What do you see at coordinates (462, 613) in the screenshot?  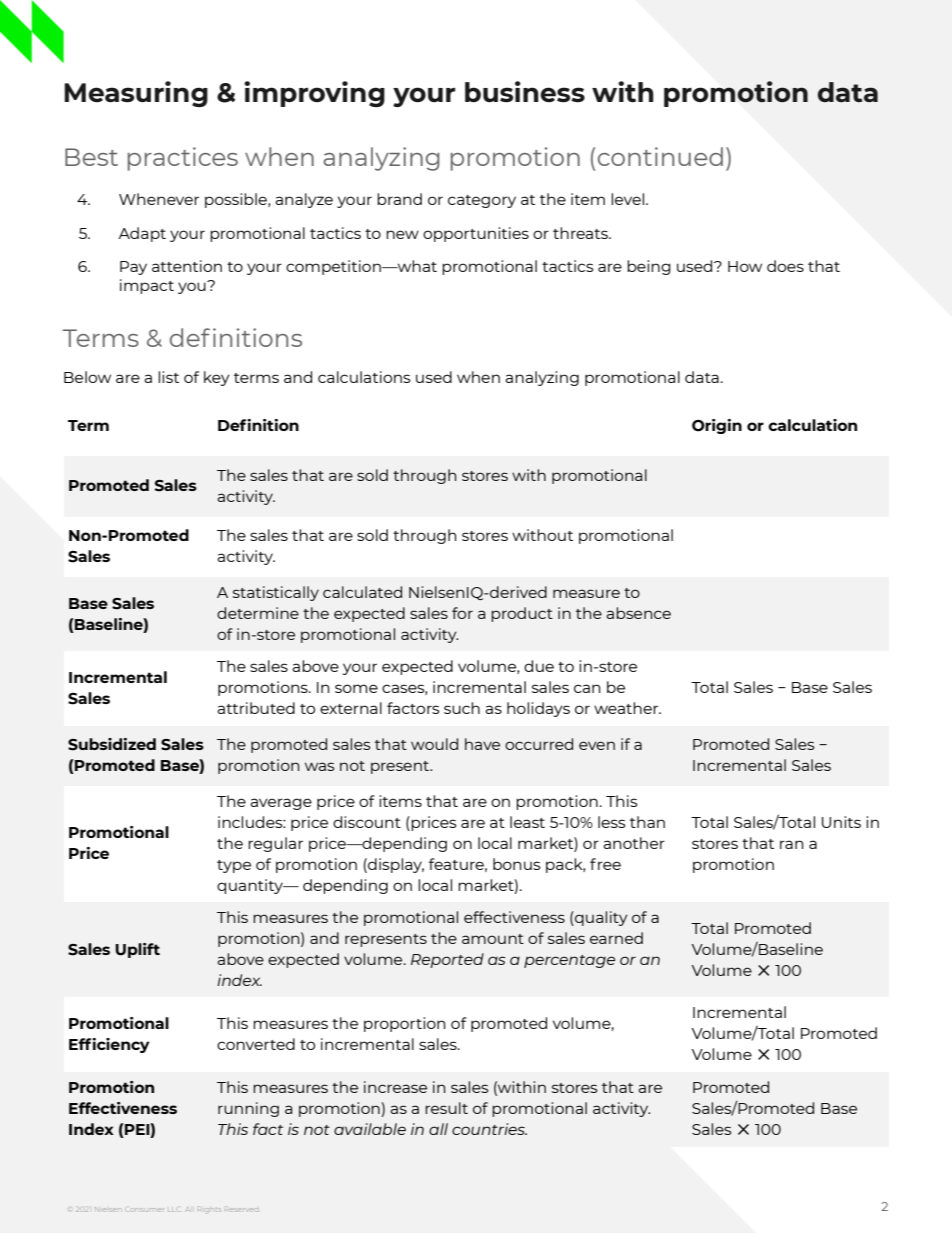 I see `for` at bounding box center [462, 613].
